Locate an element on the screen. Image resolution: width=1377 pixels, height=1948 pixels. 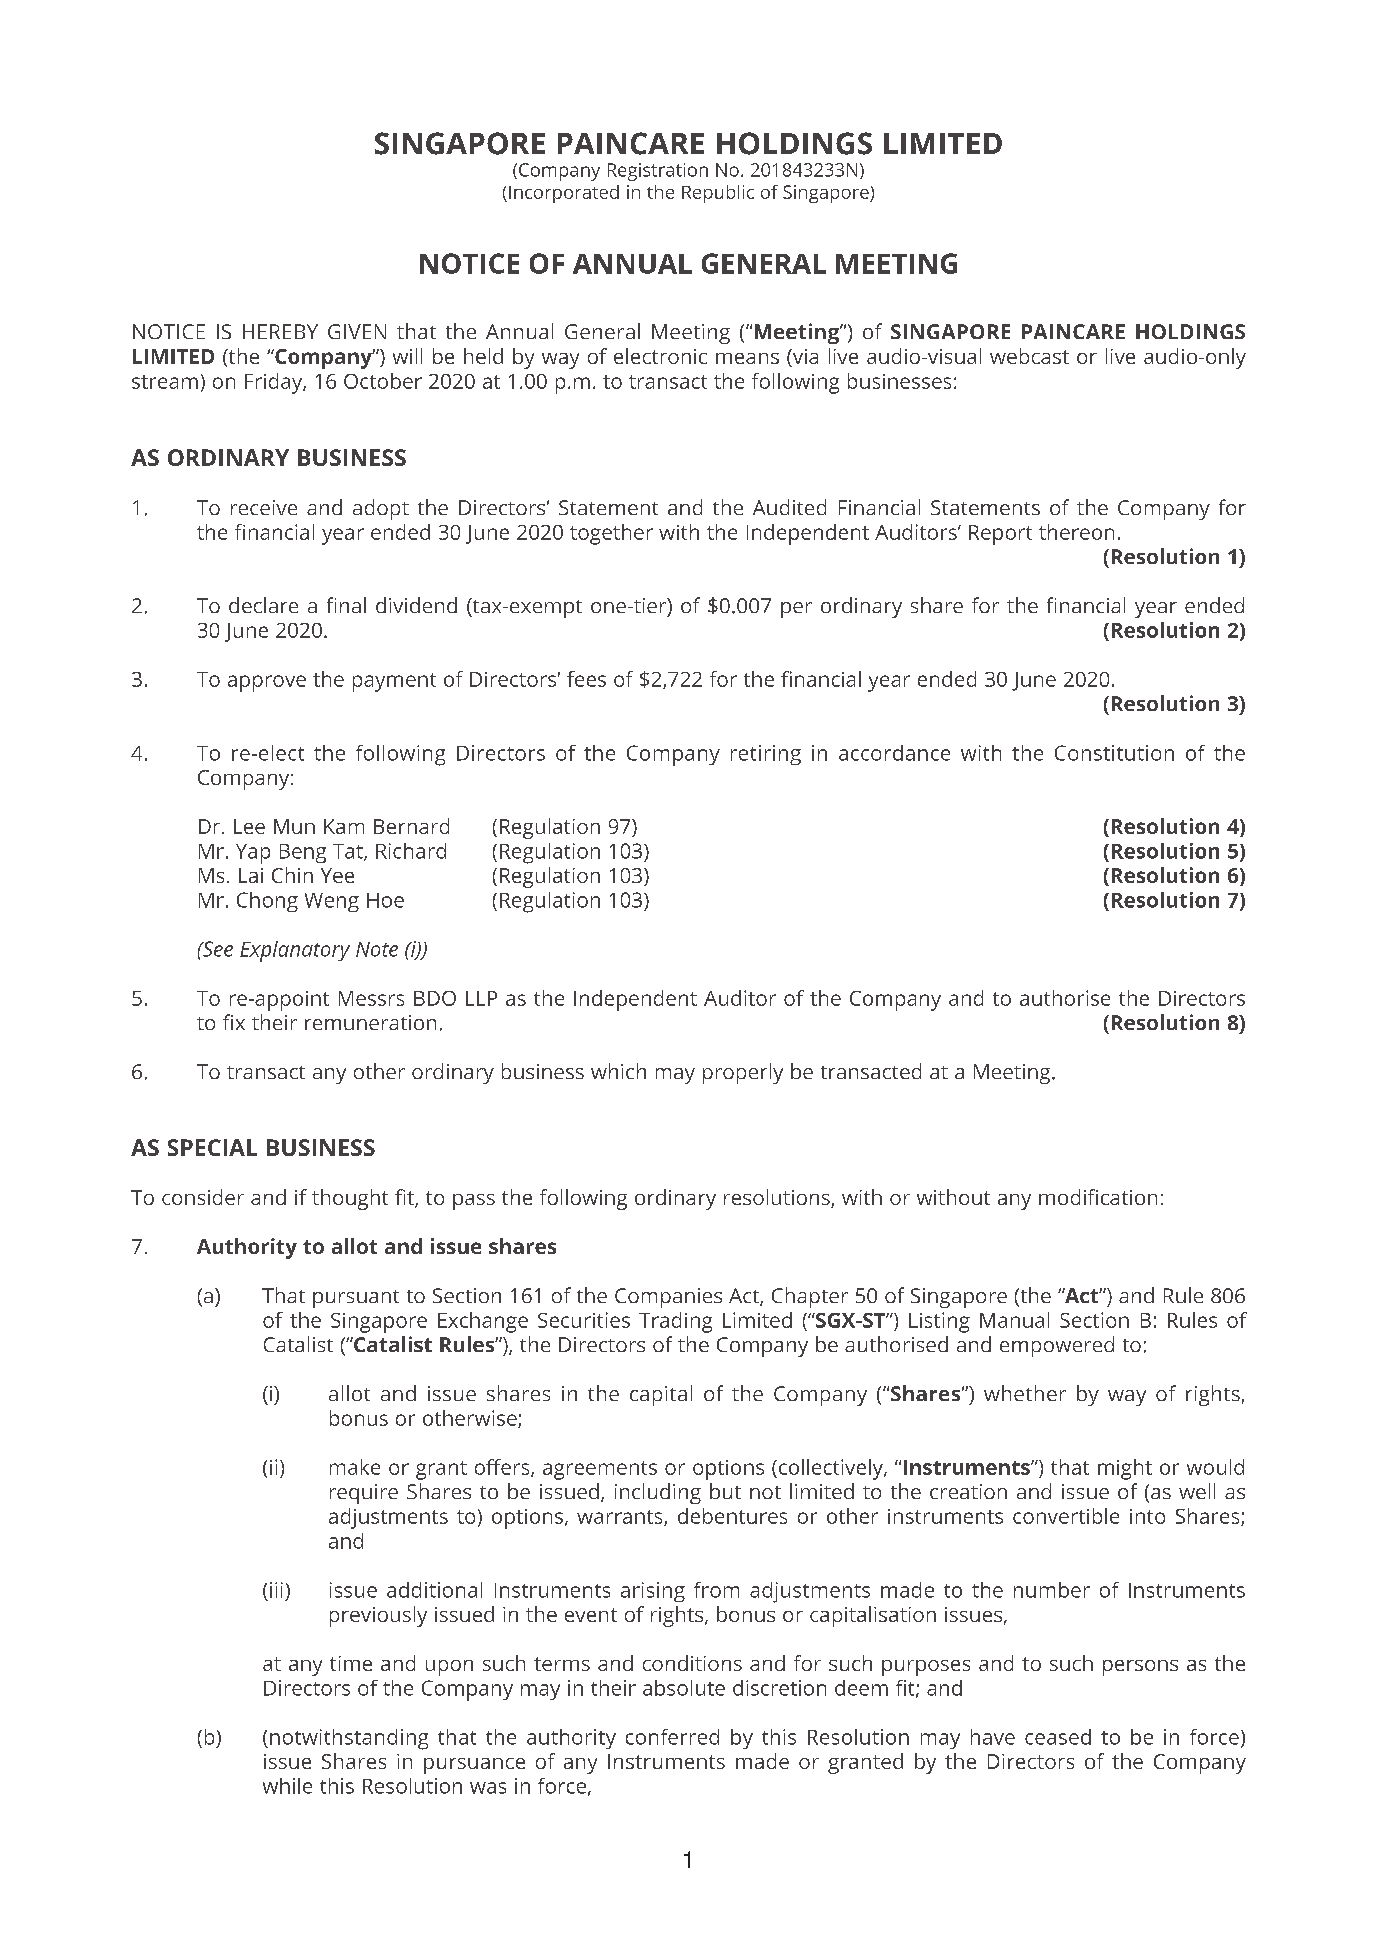
webcast is located at coordinates (1029, 356).
